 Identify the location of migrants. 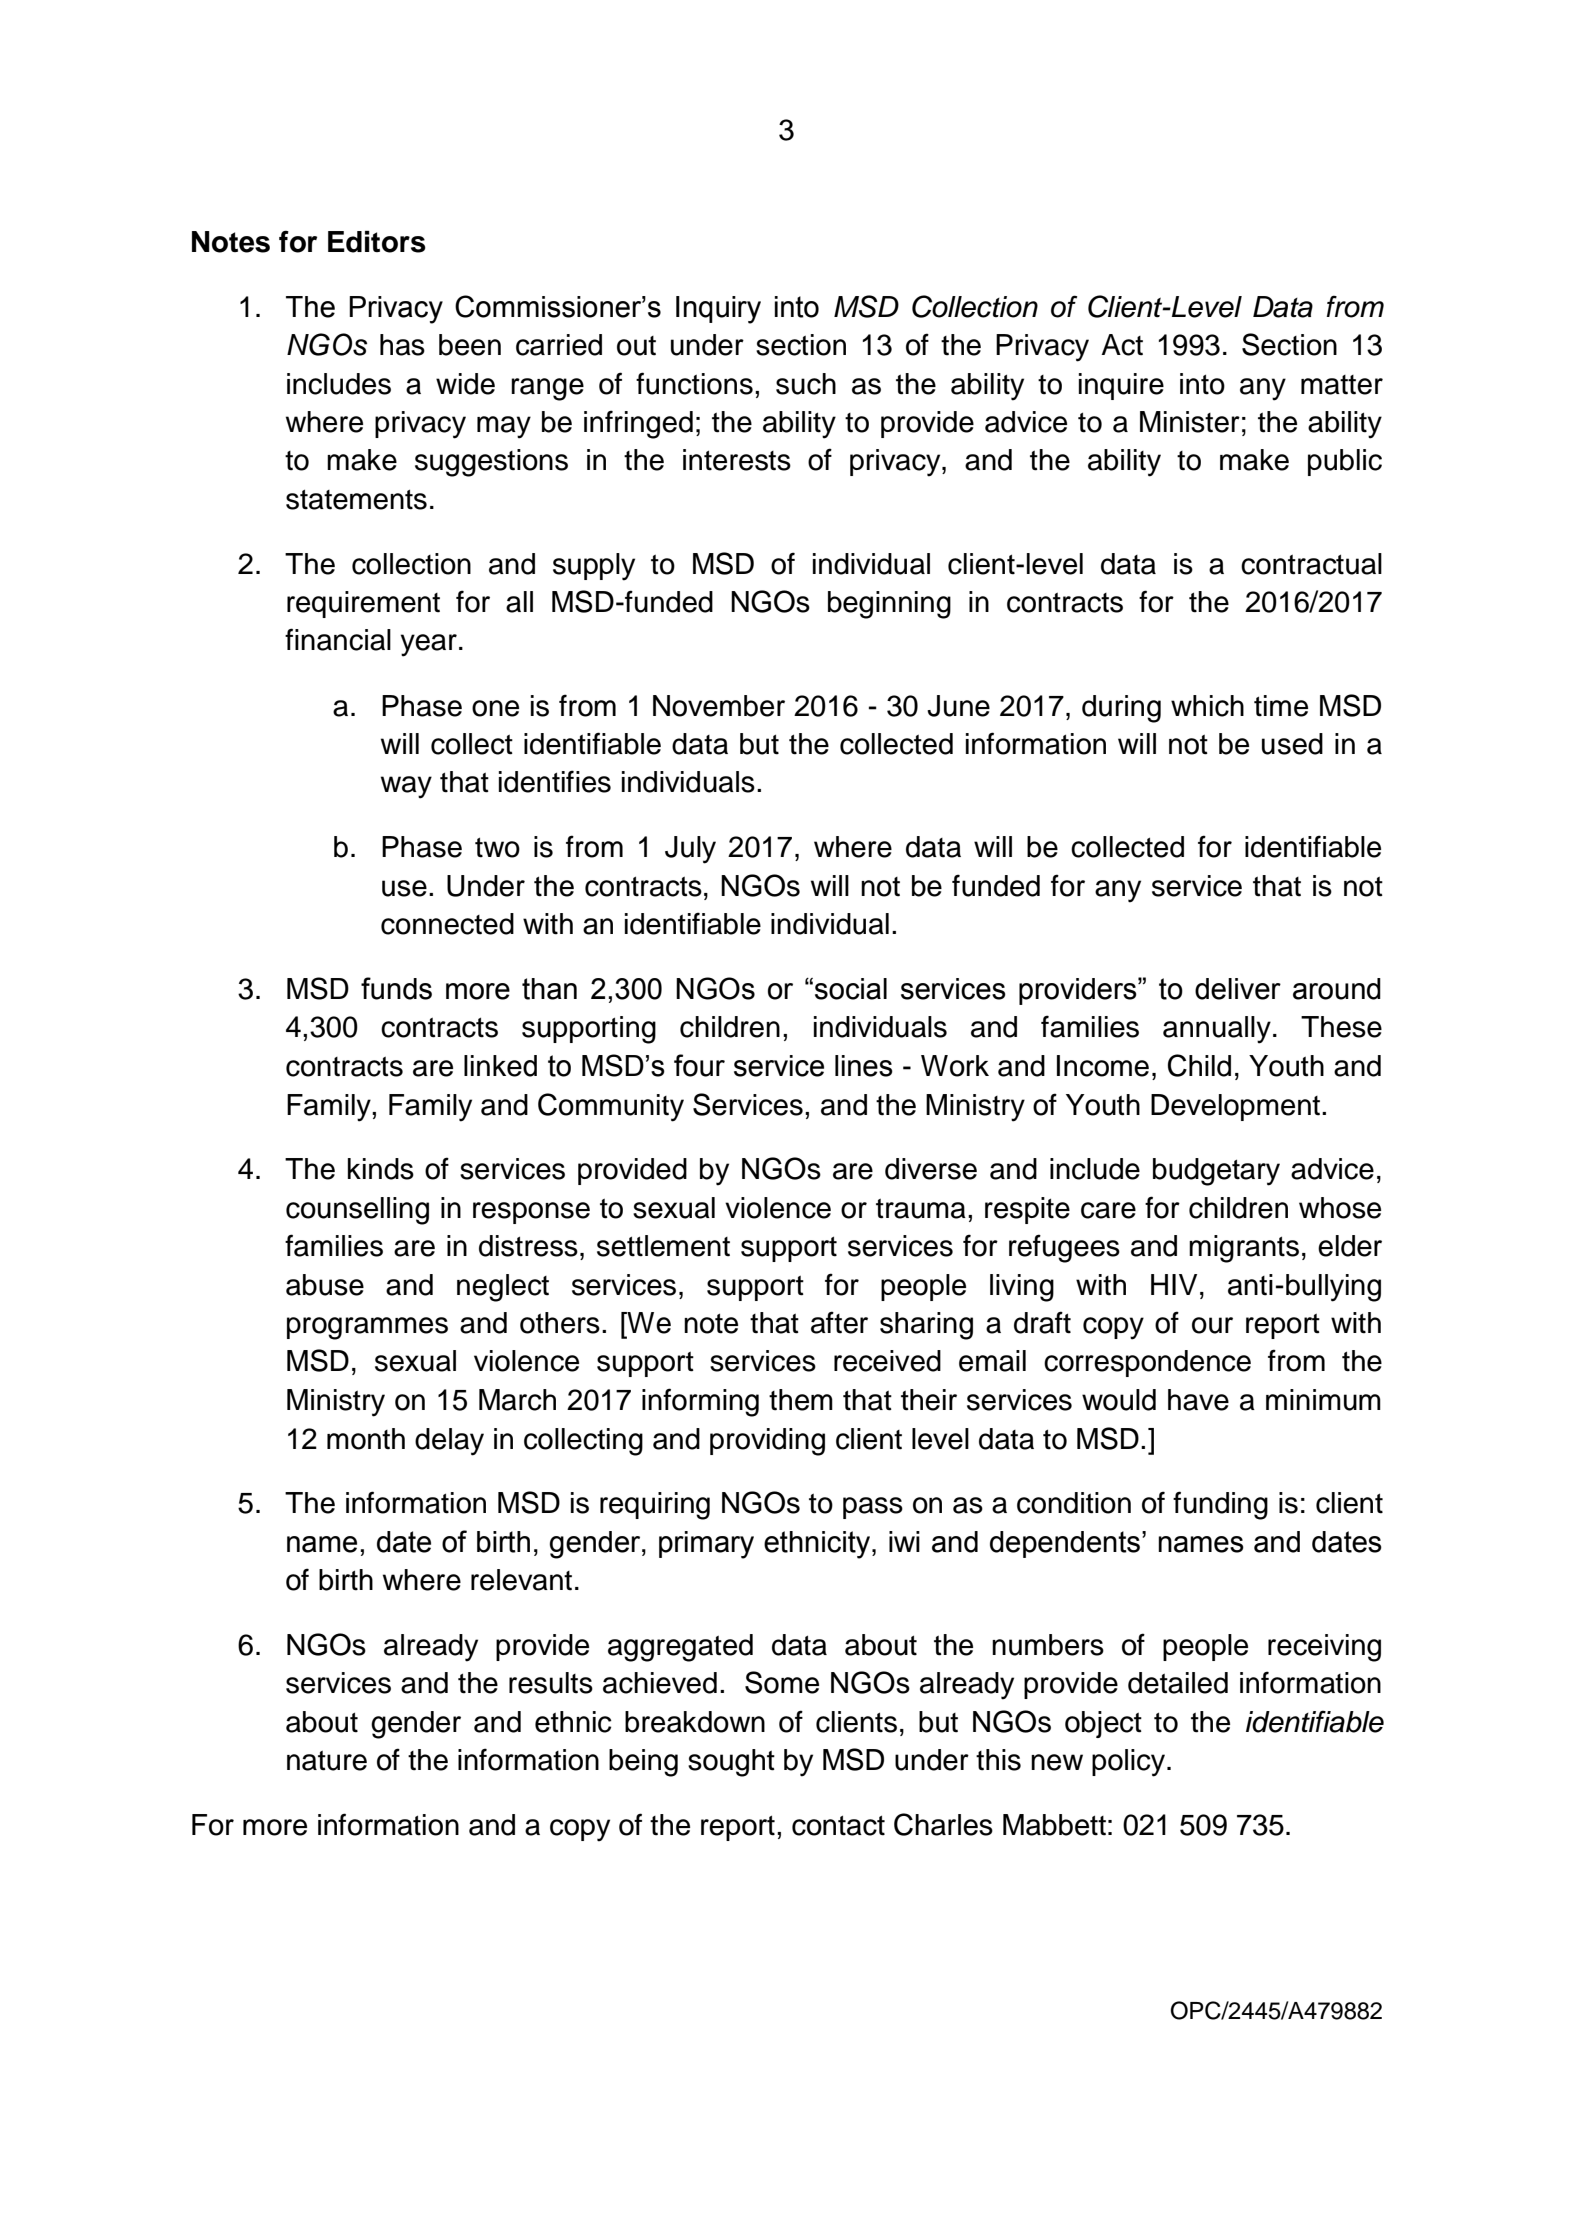
(1244, 1249).
